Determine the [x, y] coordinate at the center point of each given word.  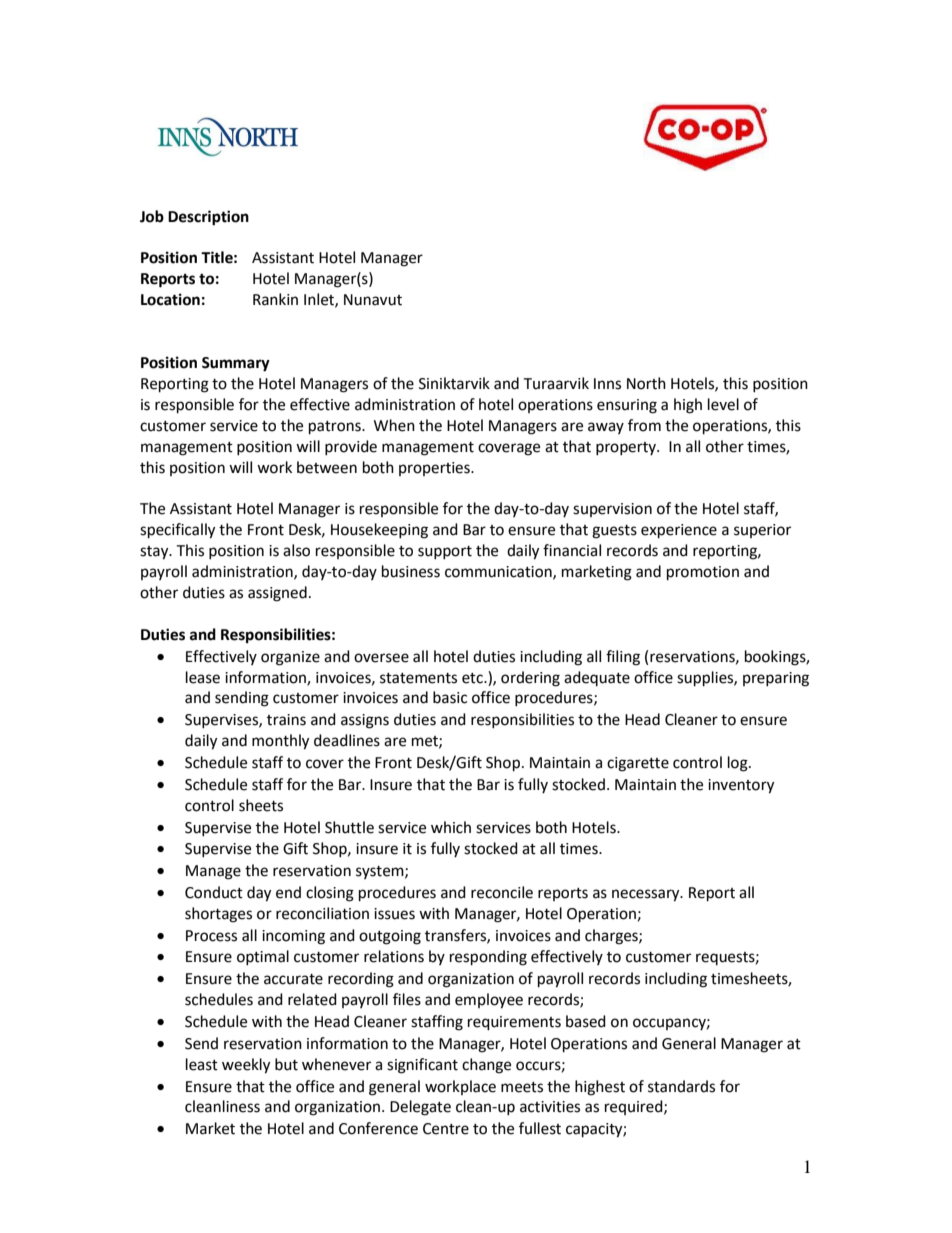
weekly [246, 1066]
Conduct [214, 892]
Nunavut [373, 300]
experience [679, 531]
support [445, 552]
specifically [177, 531]
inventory [741, 786]
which [451, 827]
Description [208, 218]
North [646, 383]
